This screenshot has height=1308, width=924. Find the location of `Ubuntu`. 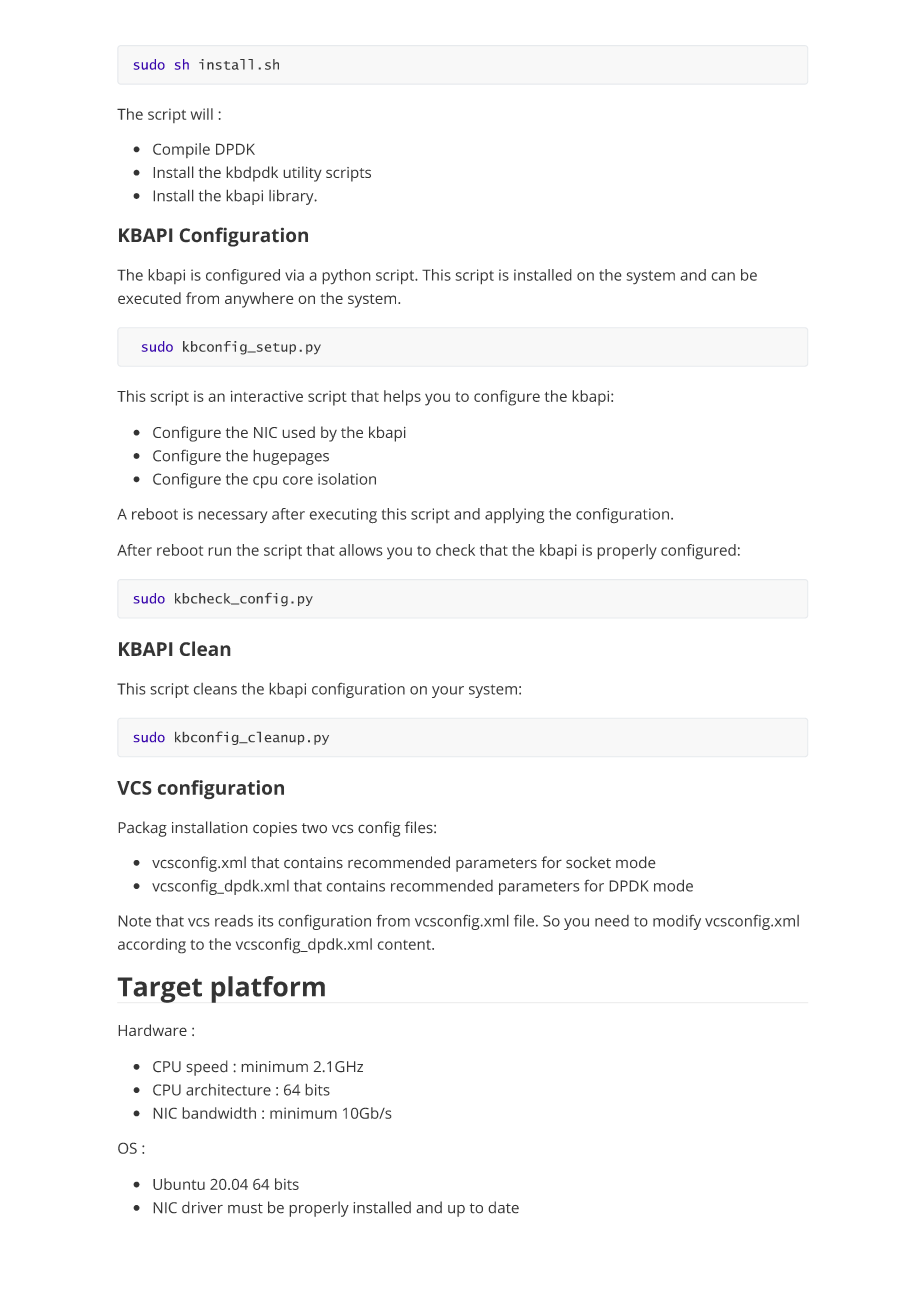

Ubuntu is located at coordinates (179, 1184).
